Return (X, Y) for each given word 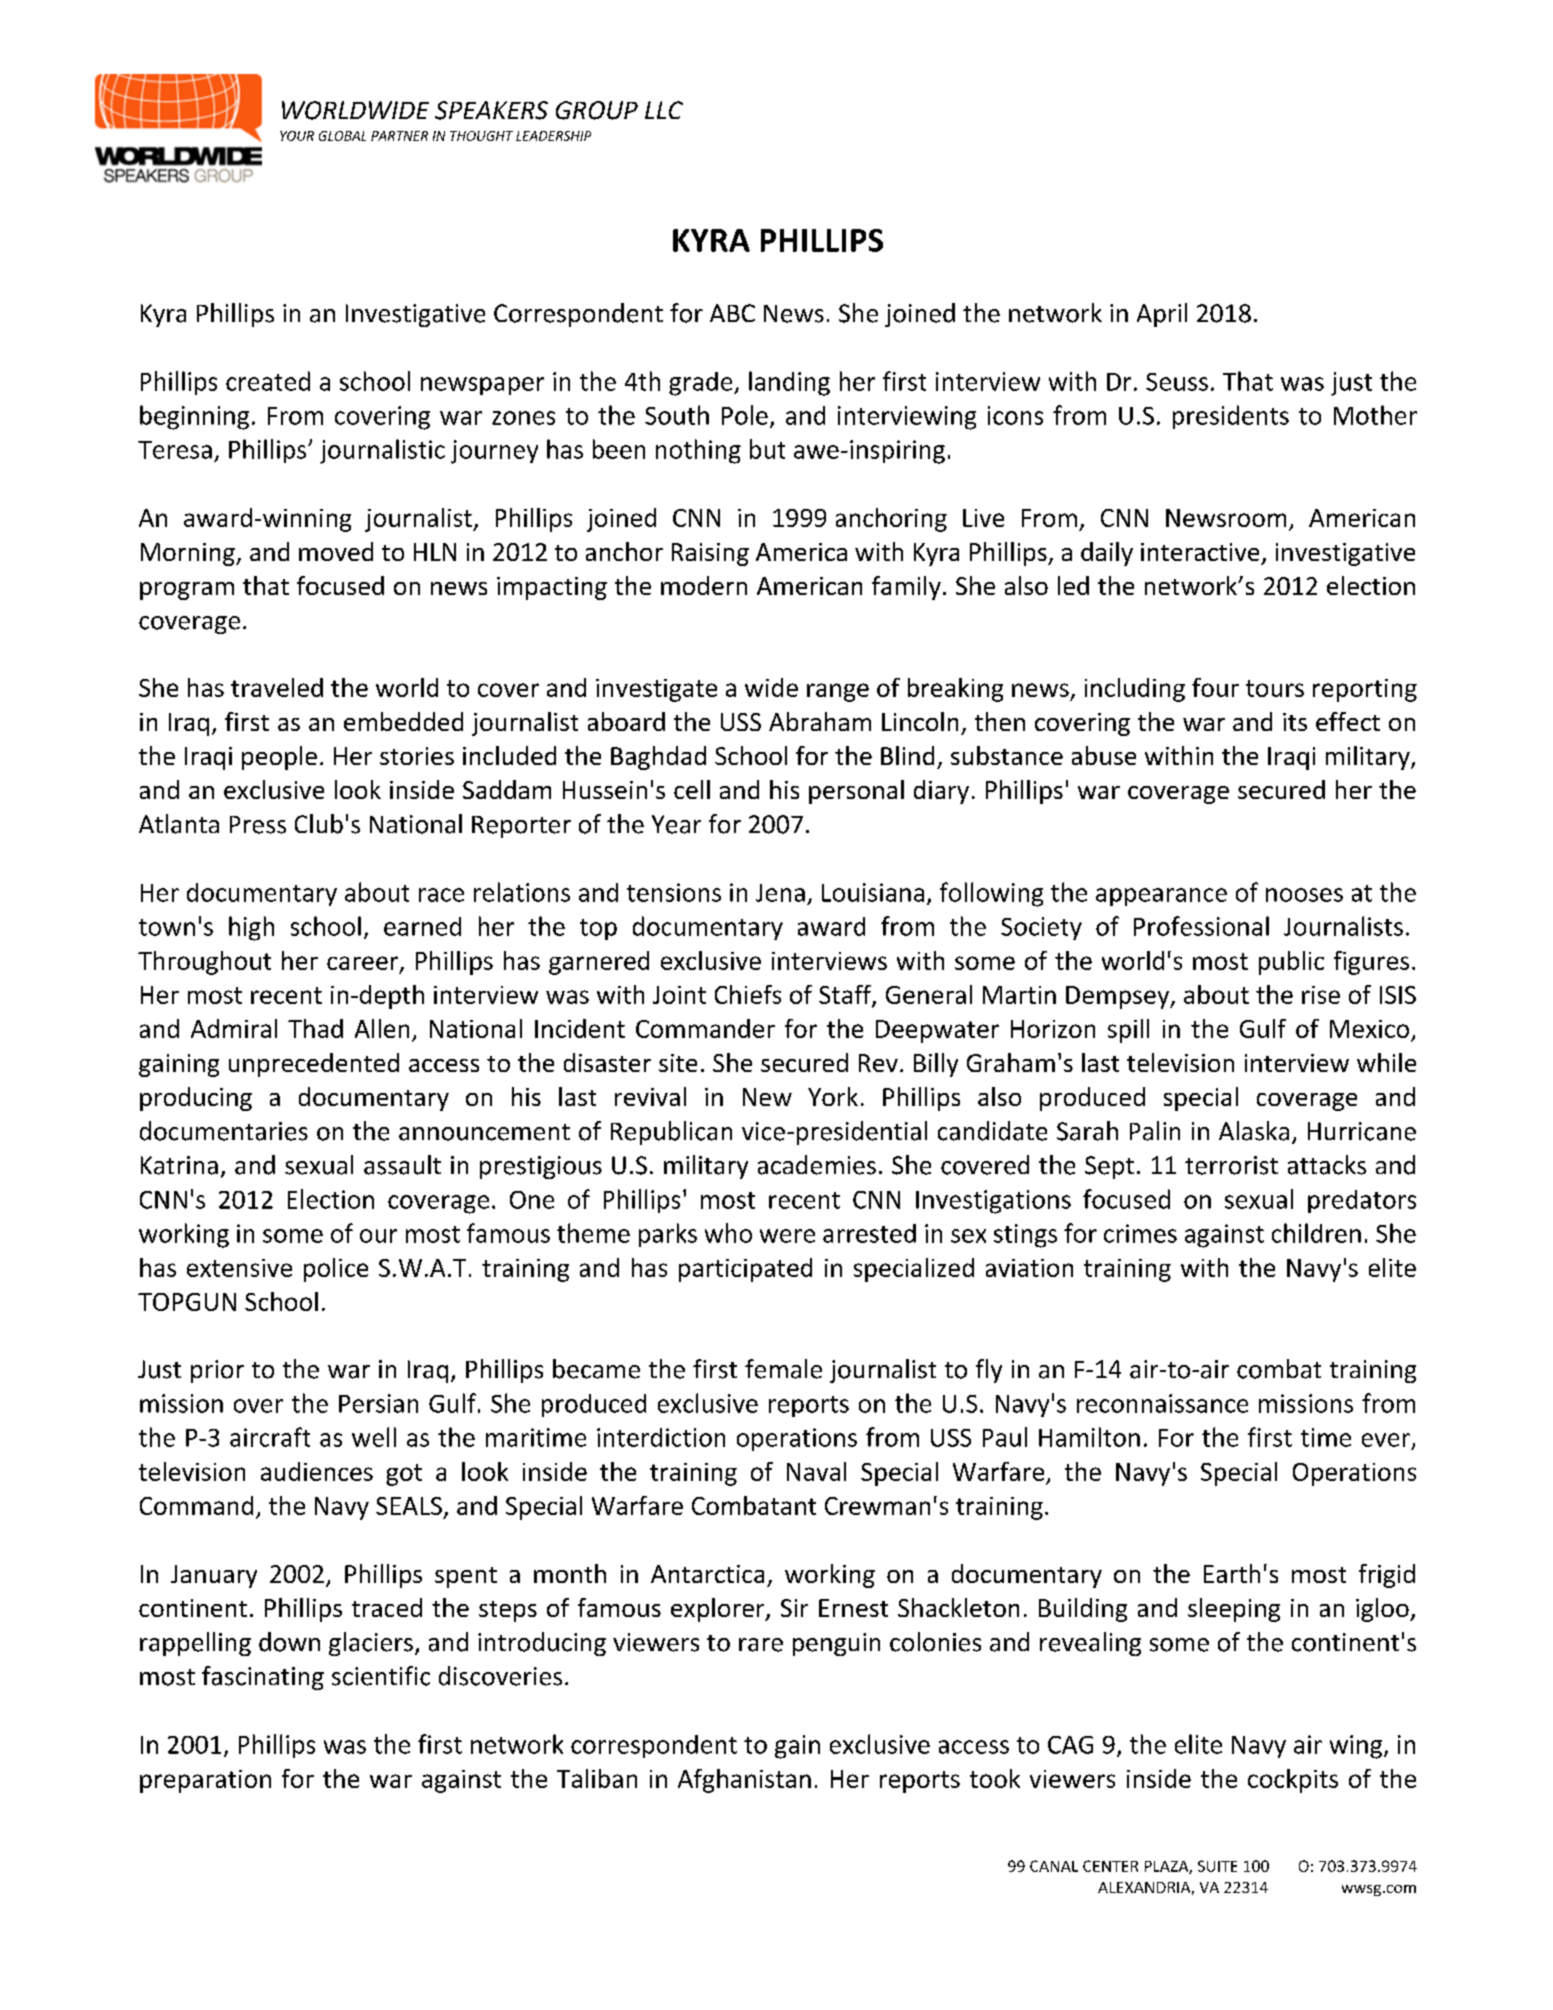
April (1162, 315)
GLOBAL (342, 136)
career (364, 964)
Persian (378, 1403)
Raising (710, 554)
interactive (1200, 552)
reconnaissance (1162, 1403)
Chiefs (748, 994)
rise (1321, 995)
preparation (205, 1781)
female (783, 1369)
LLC (664, 110)
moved (336, 551)
